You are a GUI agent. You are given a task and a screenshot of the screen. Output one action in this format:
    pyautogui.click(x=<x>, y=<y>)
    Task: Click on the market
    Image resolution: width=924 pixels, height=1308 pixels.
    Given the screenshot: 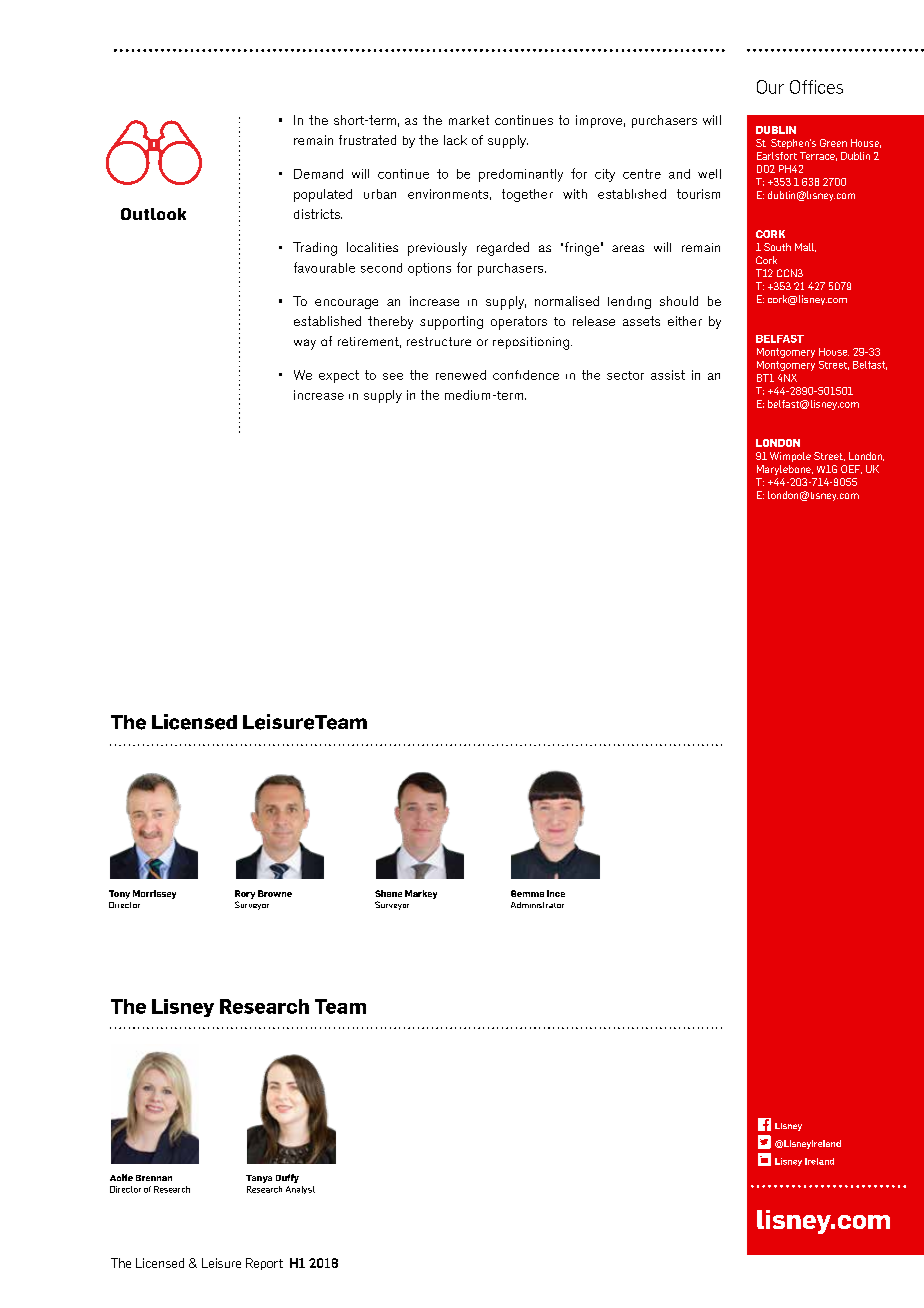 What is the action you would take?
    pyautogui.click(x=469, y=120)
